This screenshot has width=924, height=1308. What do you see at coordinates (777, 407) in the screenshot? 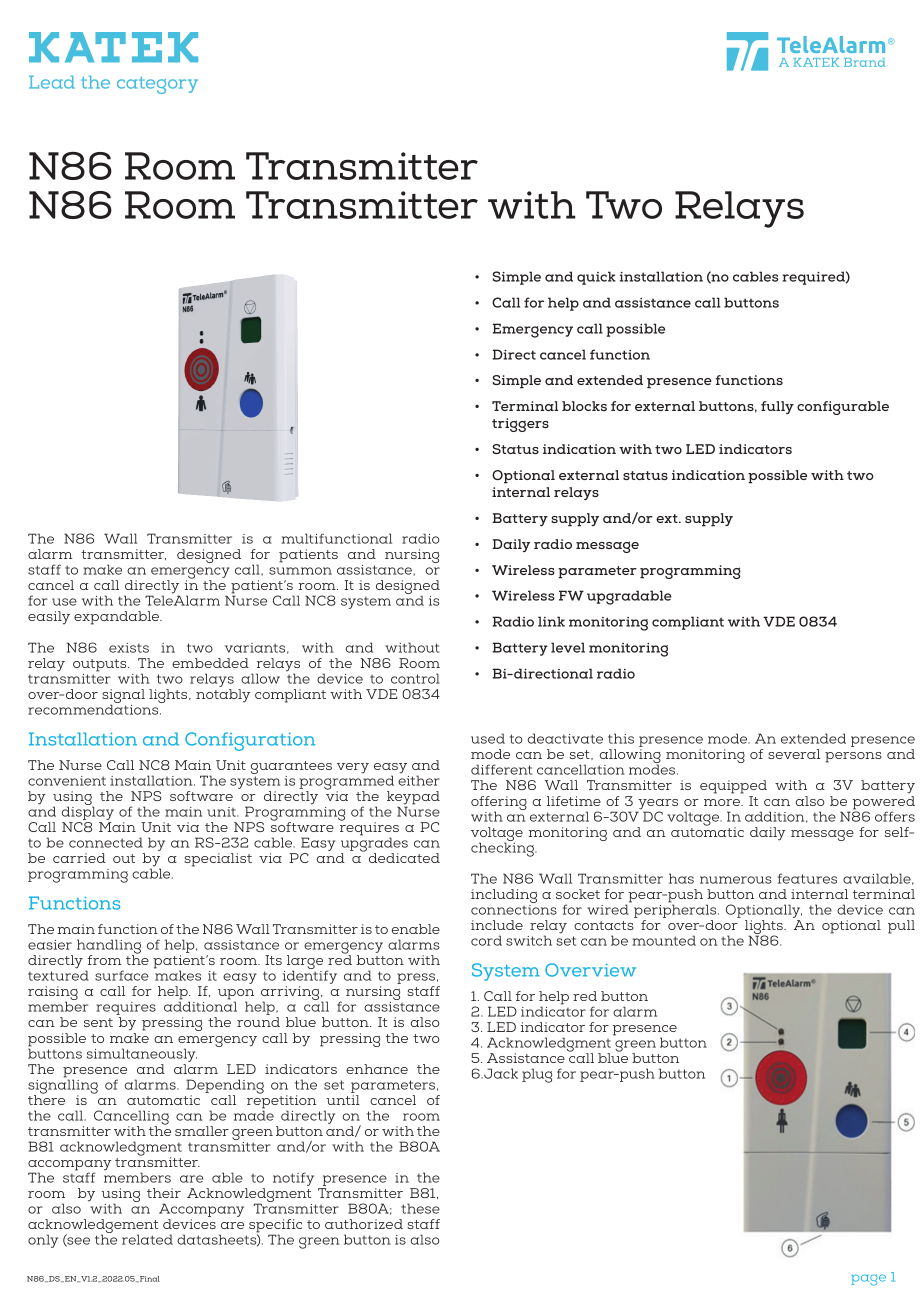
I see `fully` at bounding box center [777, 407].
